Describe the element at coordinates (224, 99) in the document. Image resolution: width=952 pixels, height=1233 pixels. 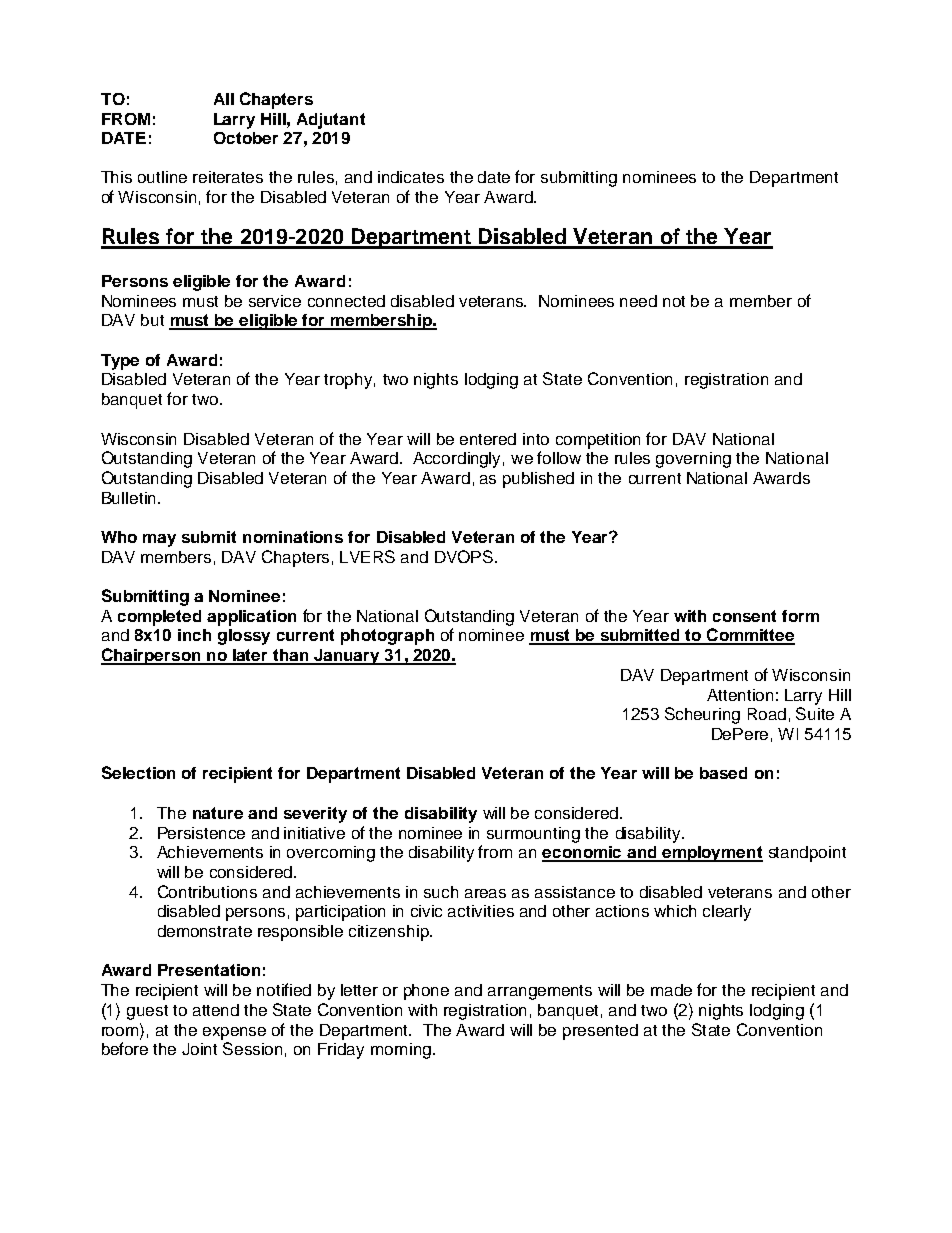
I see `All` at that location.
